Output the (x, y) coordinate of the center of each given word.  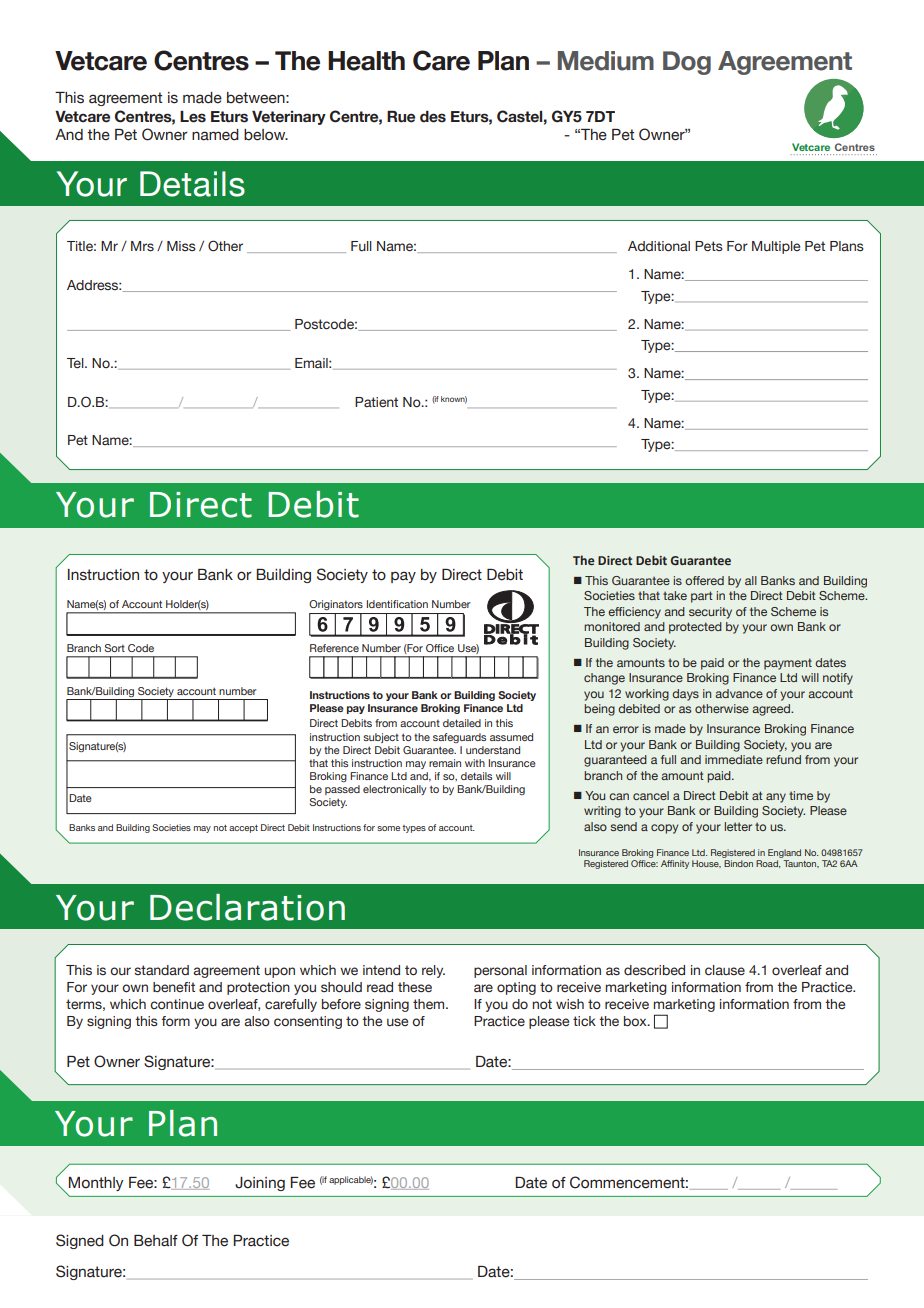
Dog (687, 63)
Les (193, 117)
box (636, 1021)
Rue (401, 117)
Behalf (156, 1241)
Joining (260, 1184)
